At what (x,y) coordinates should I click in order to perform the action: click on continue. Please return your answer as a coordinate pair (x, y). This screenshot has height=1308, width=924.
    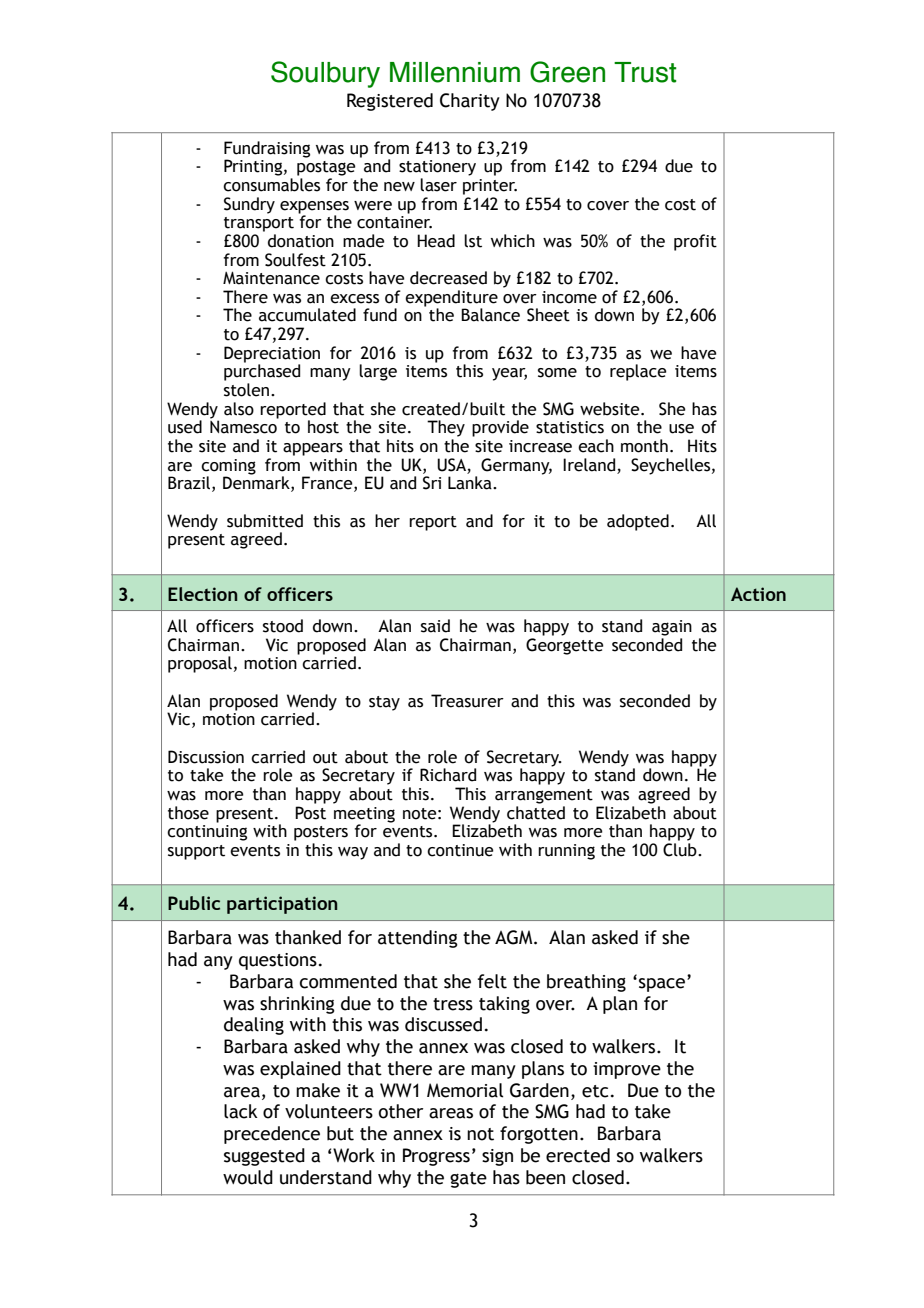
    Looking at the image, I should click on (460, 850).
